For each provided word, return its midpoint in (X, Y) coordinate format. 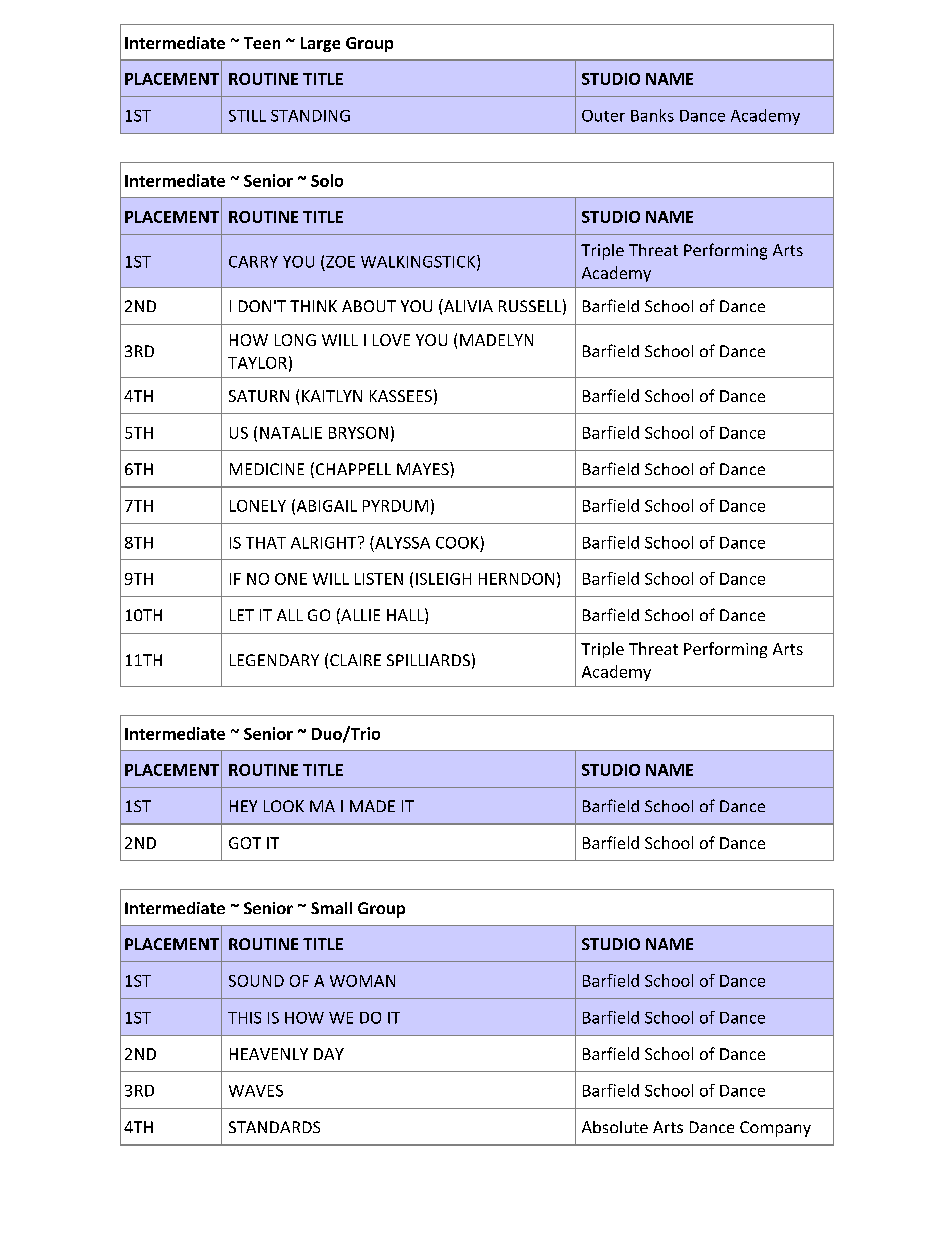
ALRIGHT (325, 542)
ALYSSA (401, 542)
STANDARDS (274, 1127)
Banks (652, 115)
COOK (457, 543)
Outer (603, 116)
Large (320, 44)
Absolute (615, 1127)
